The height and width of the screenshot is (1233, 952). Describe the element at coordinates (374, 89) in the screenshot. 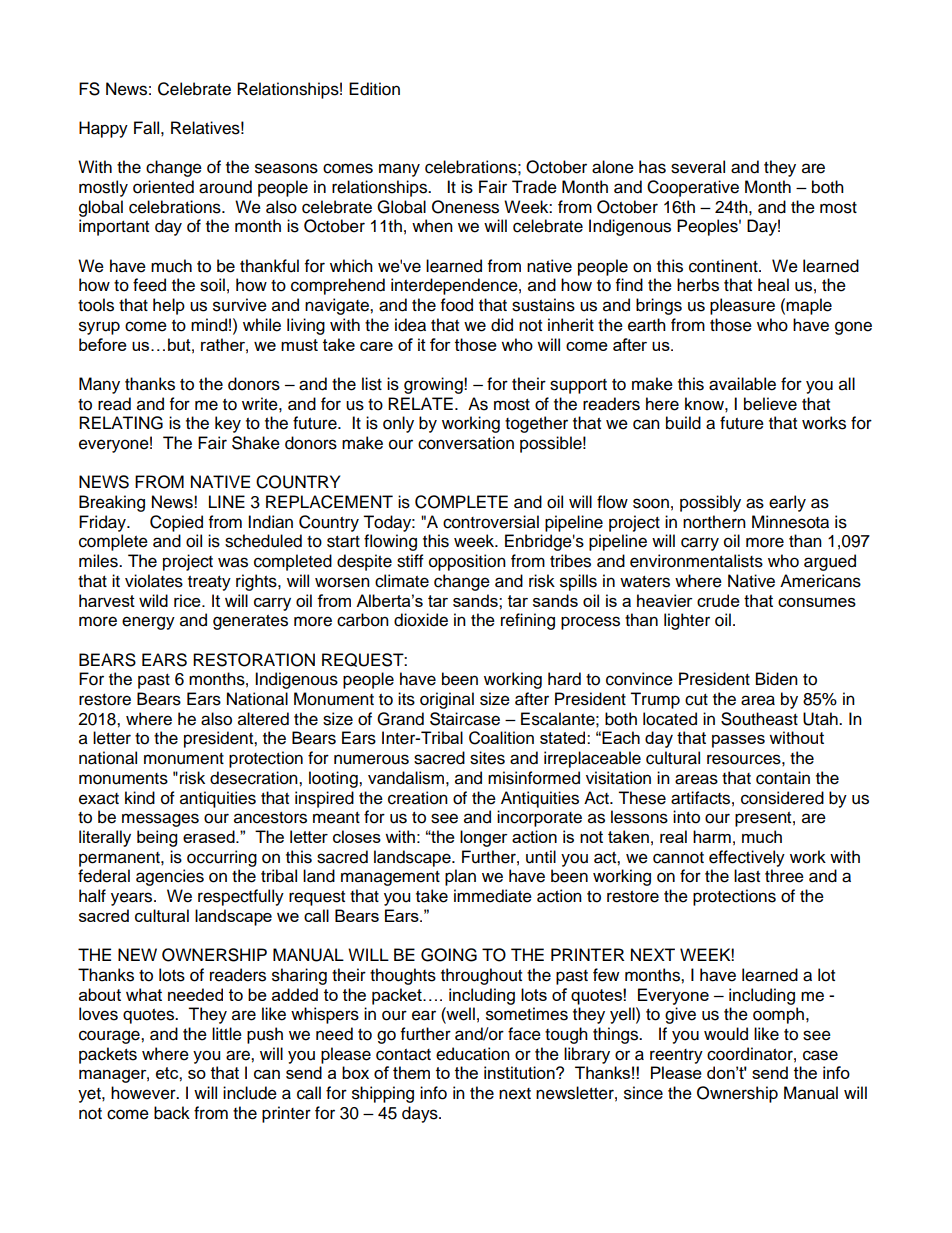

I see `Edition` at that location.
